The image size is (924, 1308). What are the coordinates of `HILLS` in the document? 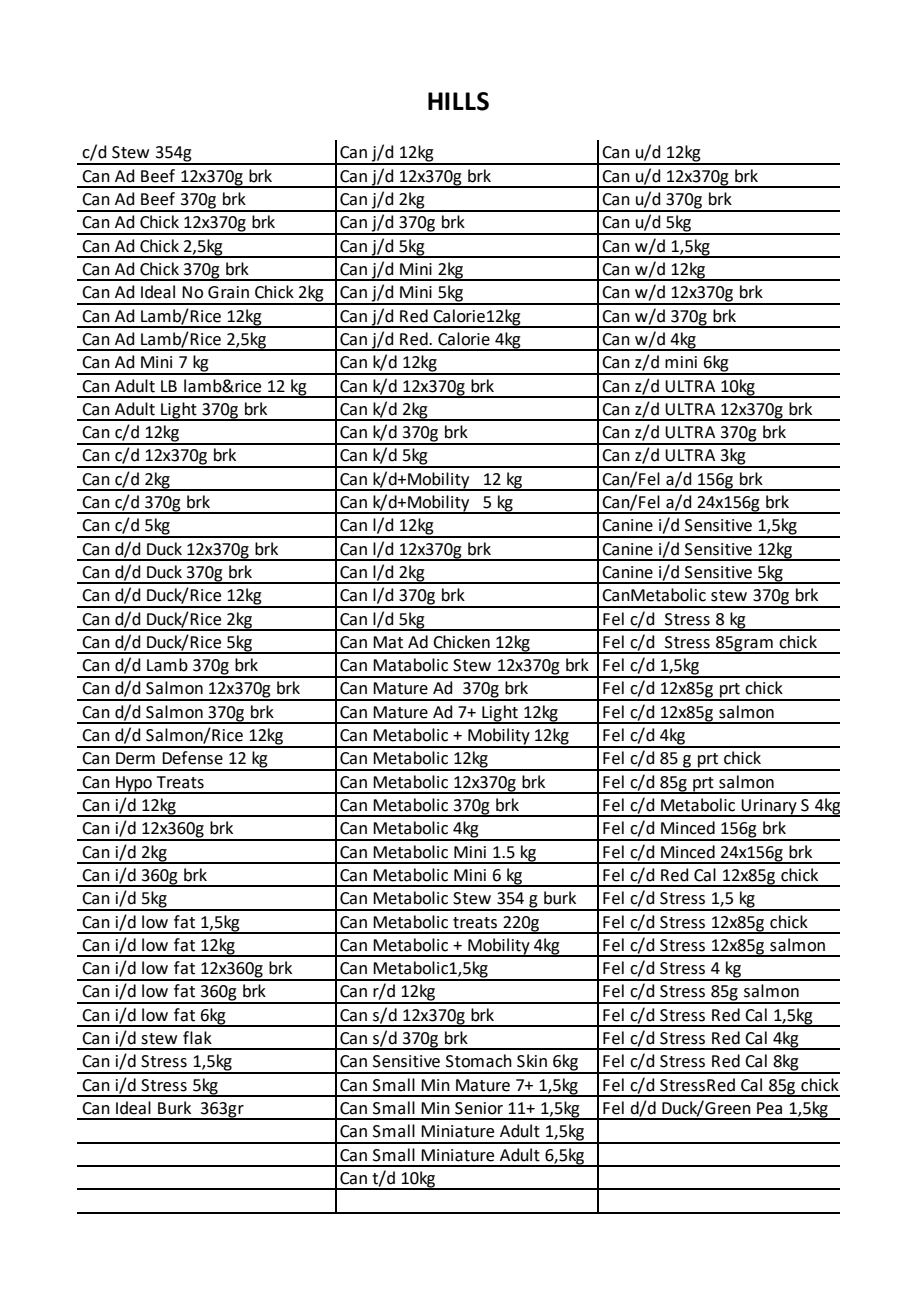 It's located at (458, 101).
